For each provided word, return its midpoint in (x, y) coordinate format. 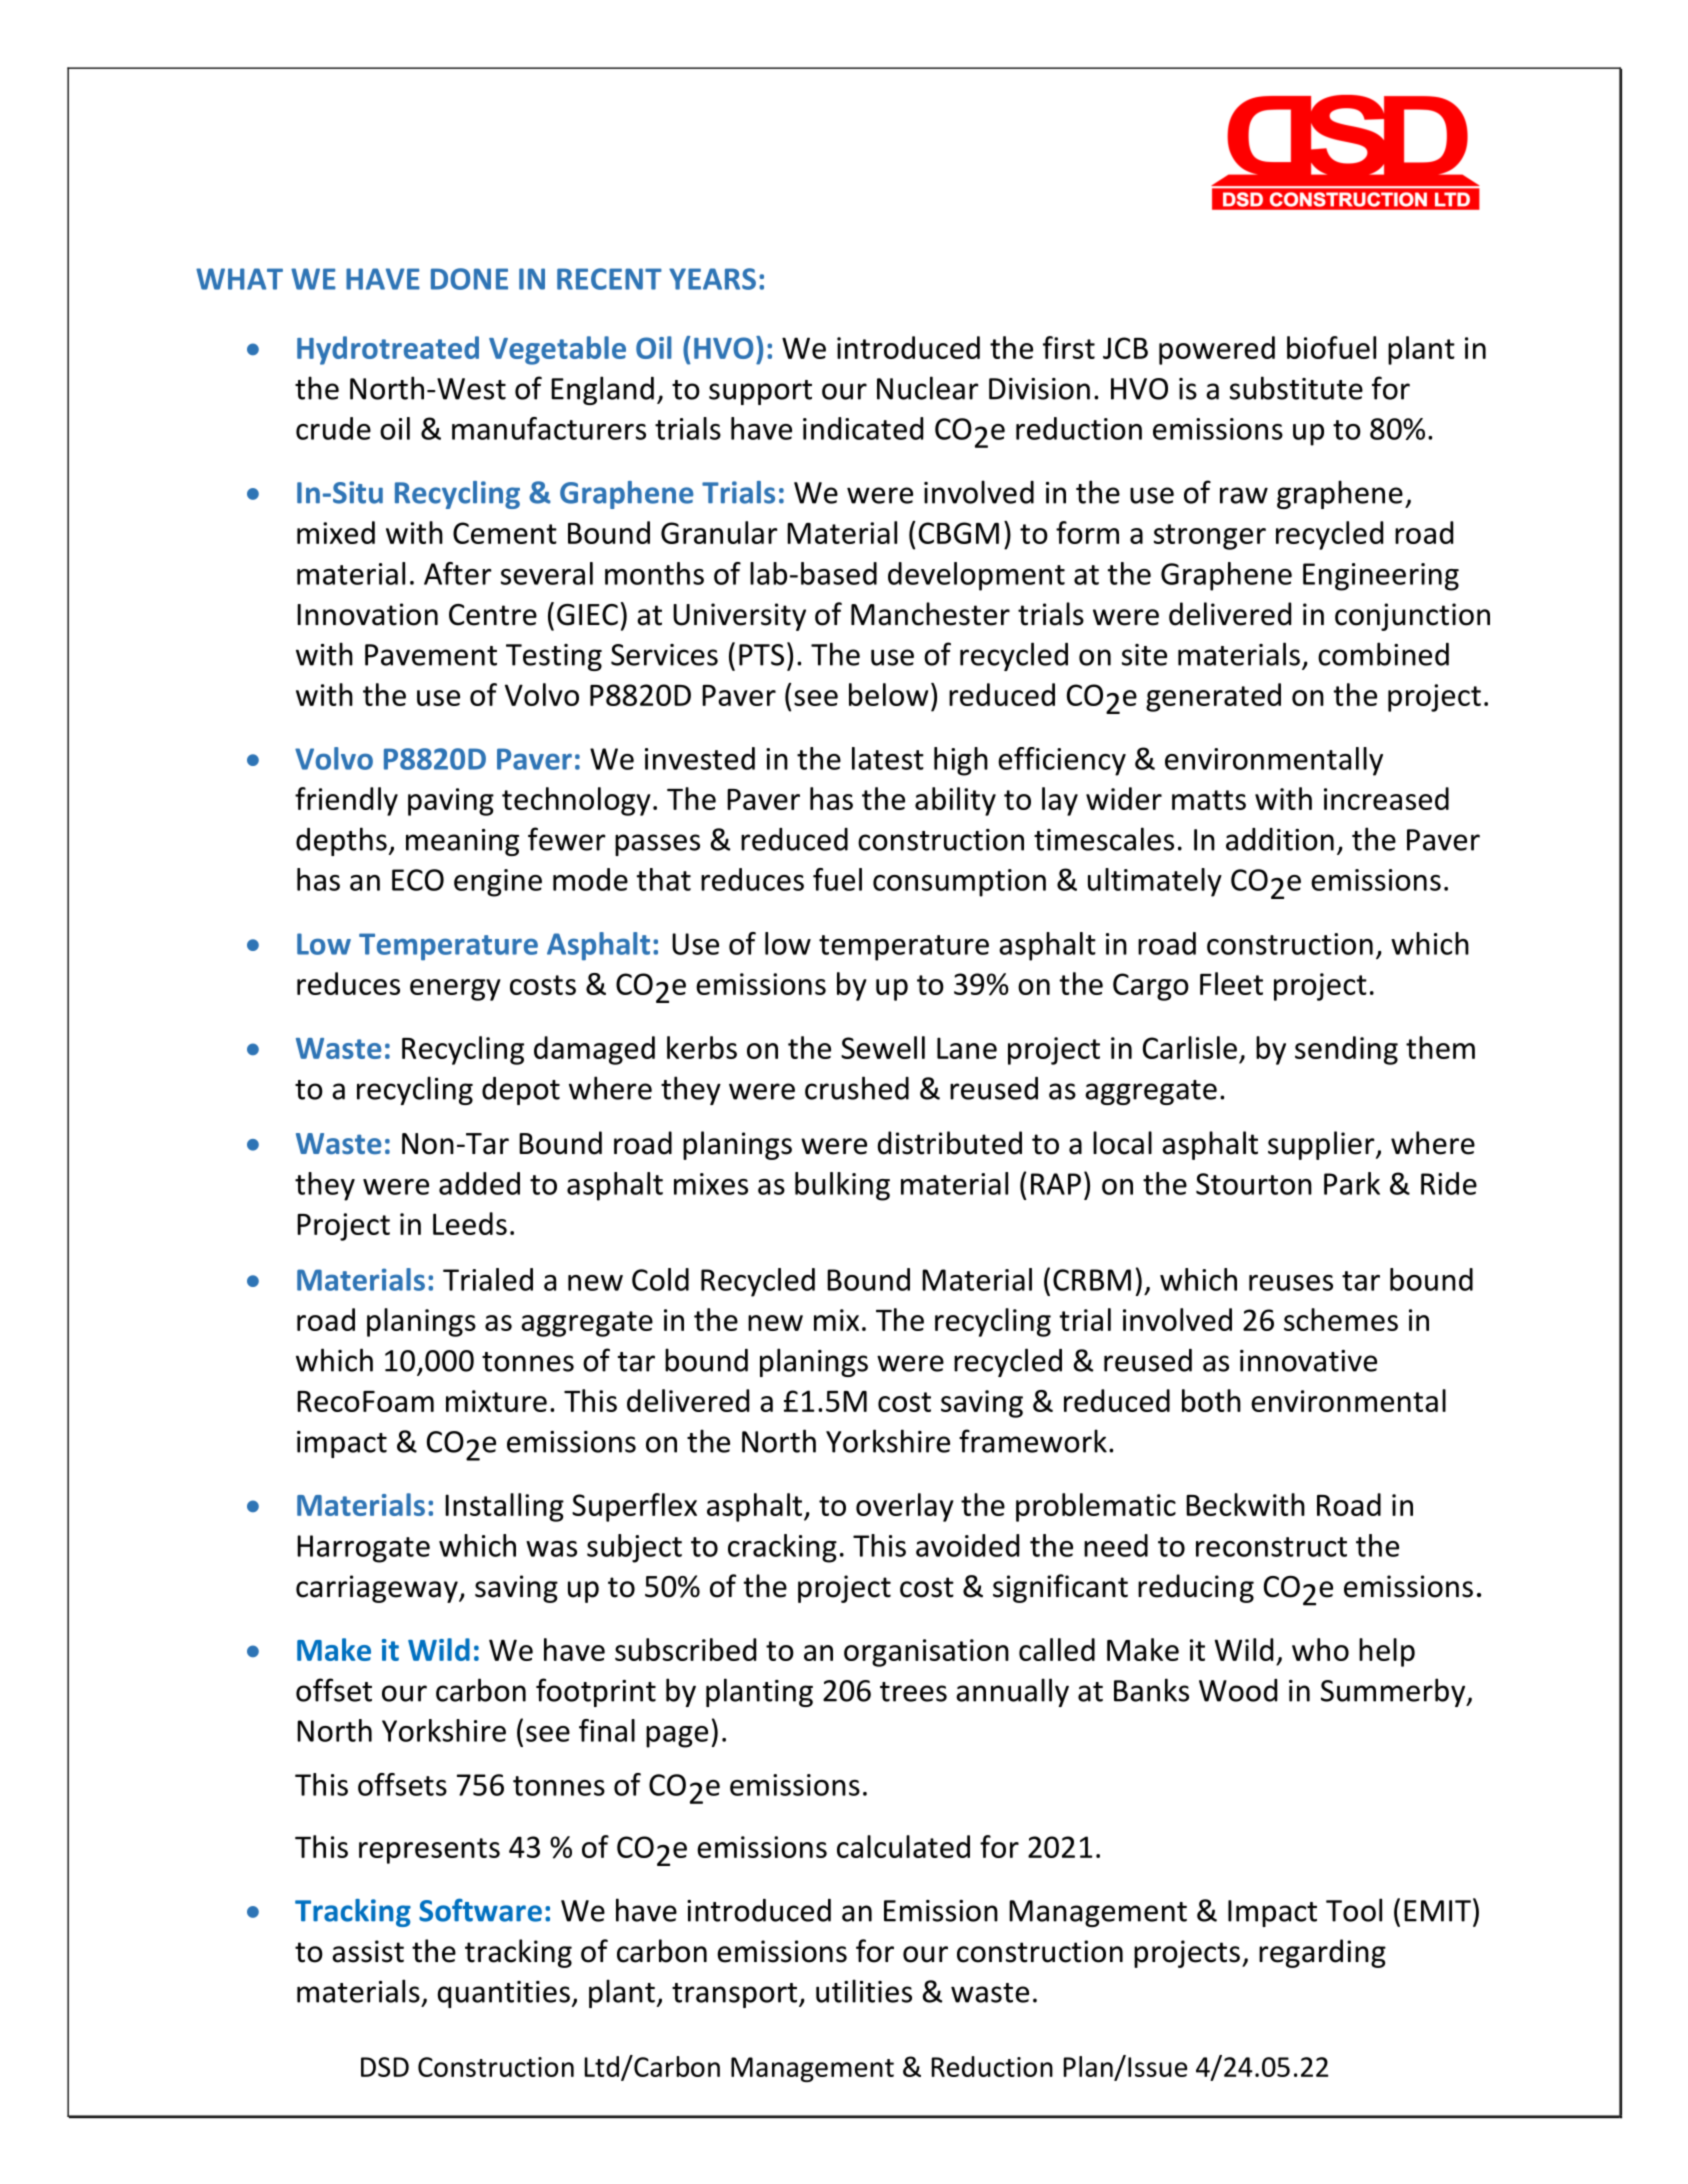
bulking (842, 1186)
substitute (1296, 388)
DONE (469, 279)
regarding (1322, 1953)
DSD (385, 2067)
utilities (864, 1991)
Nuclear (928, 388)
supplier (1322, 1145)
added (479, 1183)
